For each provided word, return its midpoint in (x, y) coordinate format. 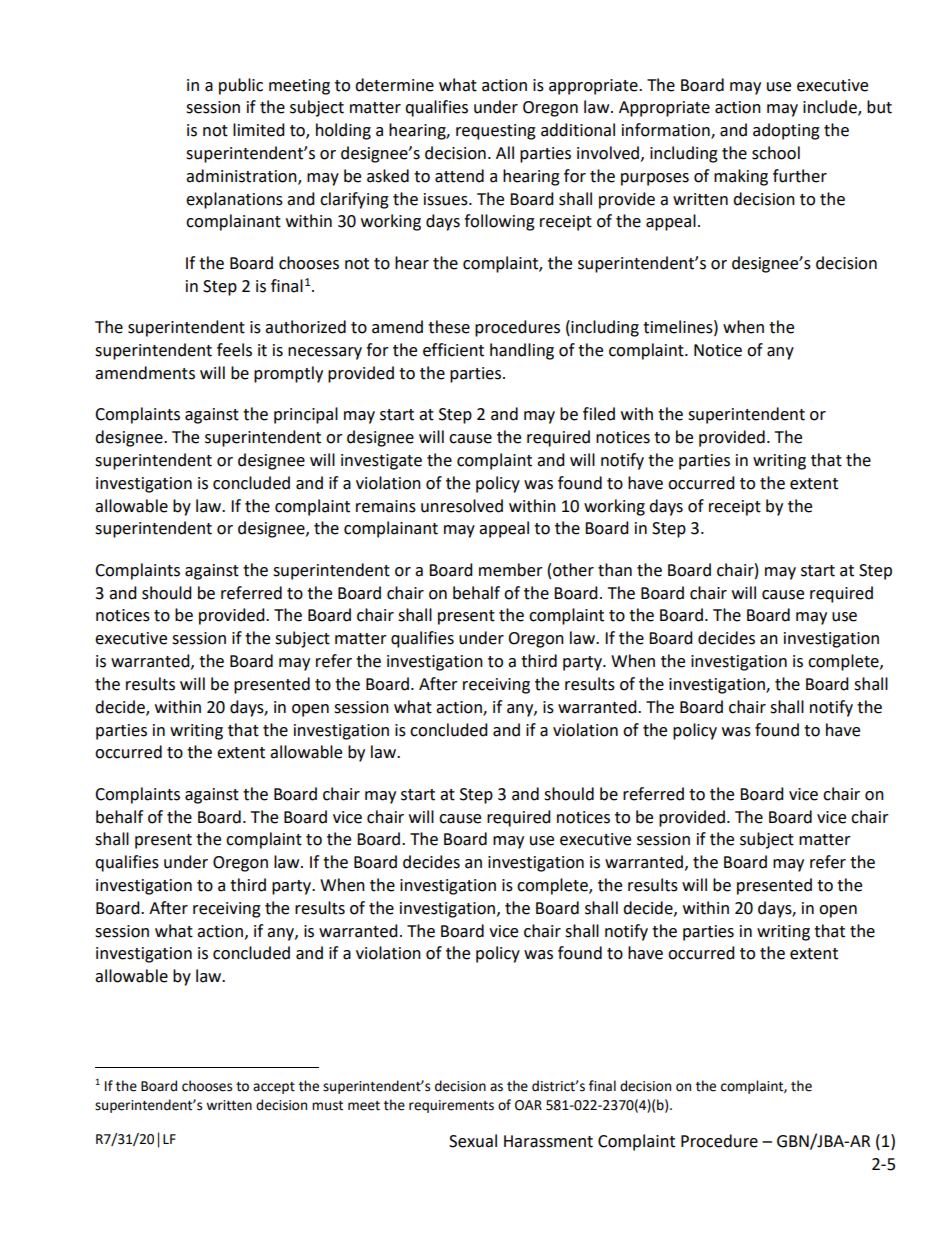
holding (343, 131)
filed (599, 414)
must (327, 1106)
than (615, 570)
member (511, 570)
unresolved (462, 506)
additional (578, 130)
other (573, 570)
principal (306, 415)
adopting (786, 131)
